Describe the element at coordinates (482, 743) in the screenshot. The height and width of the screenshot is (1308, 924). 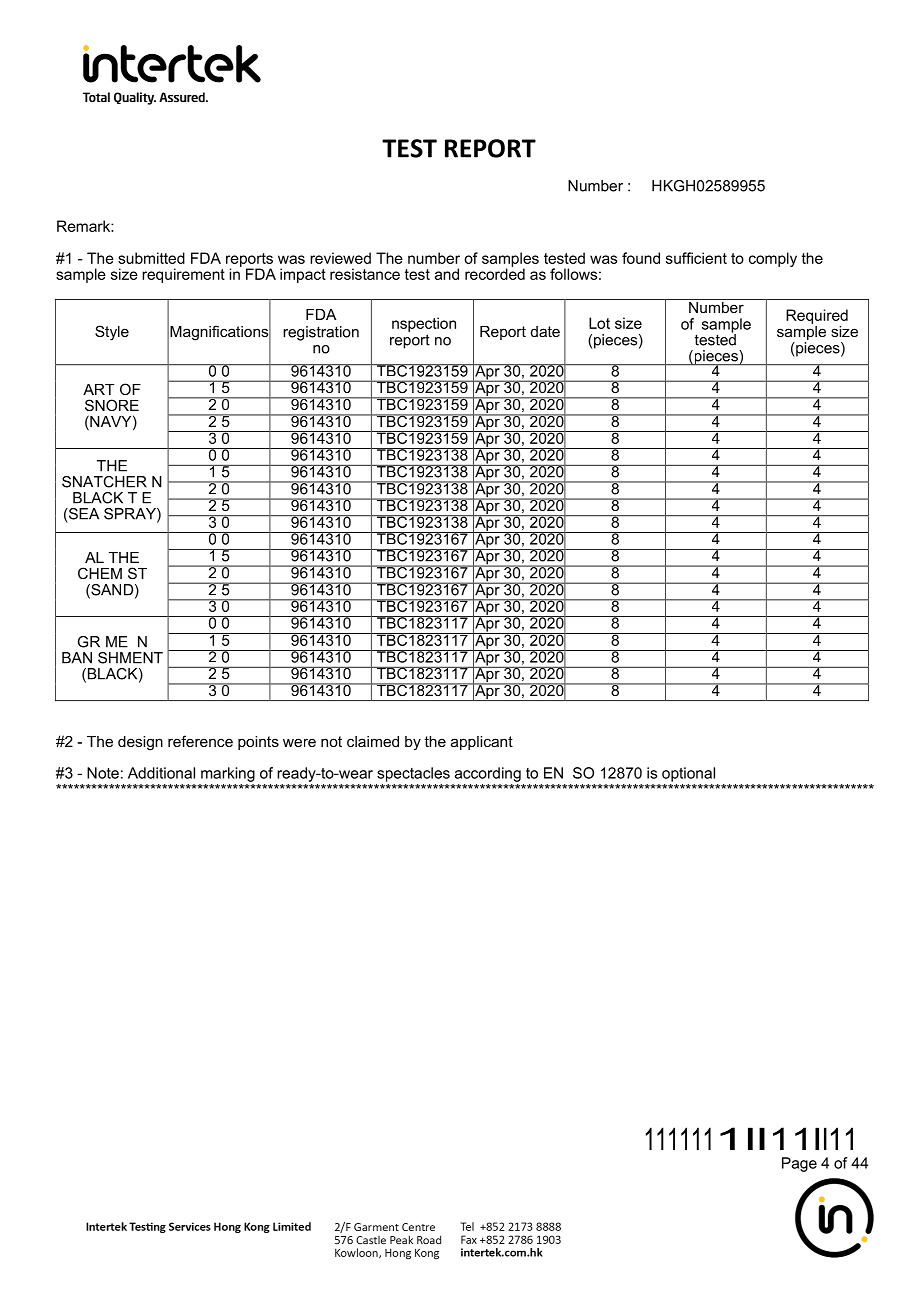
I see `applicant` at that location.
